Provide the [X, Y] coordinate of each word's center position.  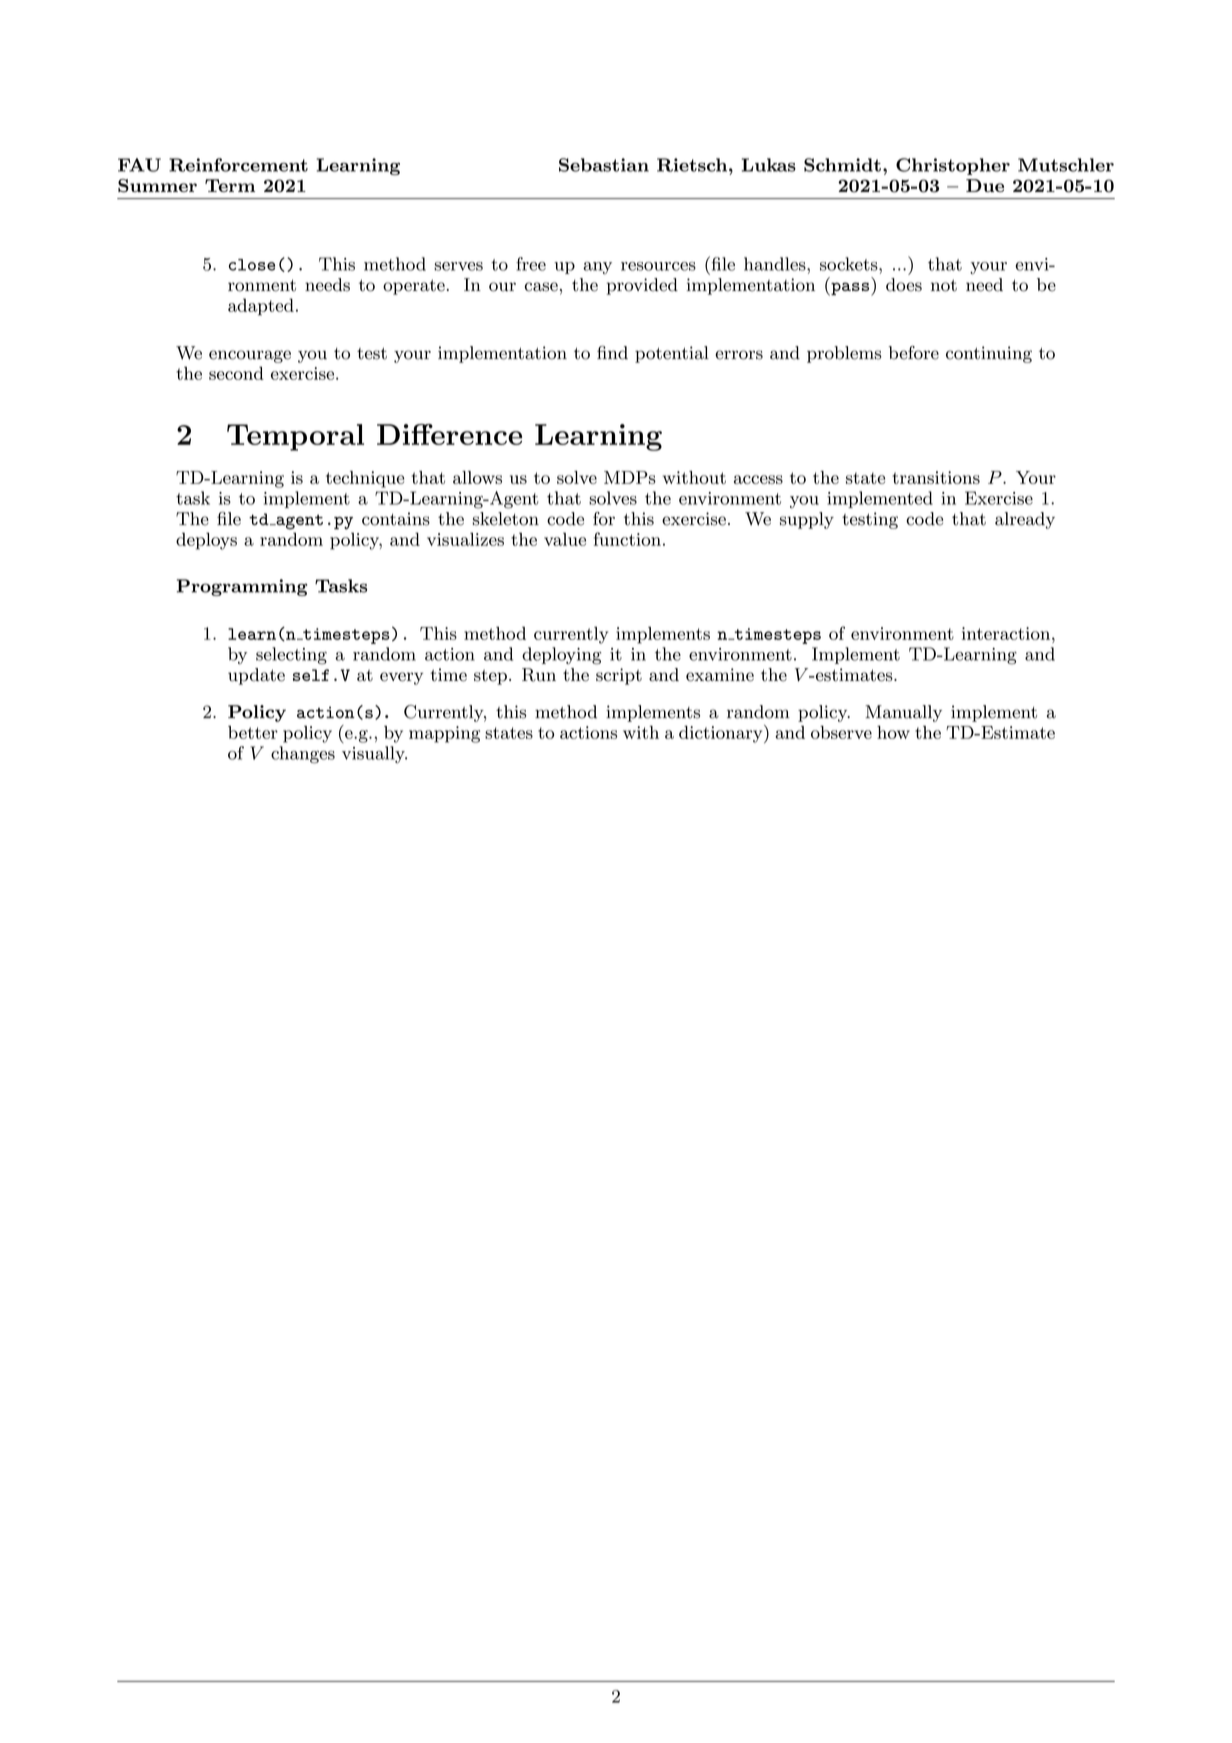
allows [477, 477]
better [253, 732]
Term [230, 185]
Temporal [295, 437]
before [914, 353]
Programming [242, 587]
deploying [561, 656]
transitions [936, 477]
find [612, 353]
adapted [261, 307]
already [1025, 520]
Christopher [953, 166]
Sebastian [604, 165]
